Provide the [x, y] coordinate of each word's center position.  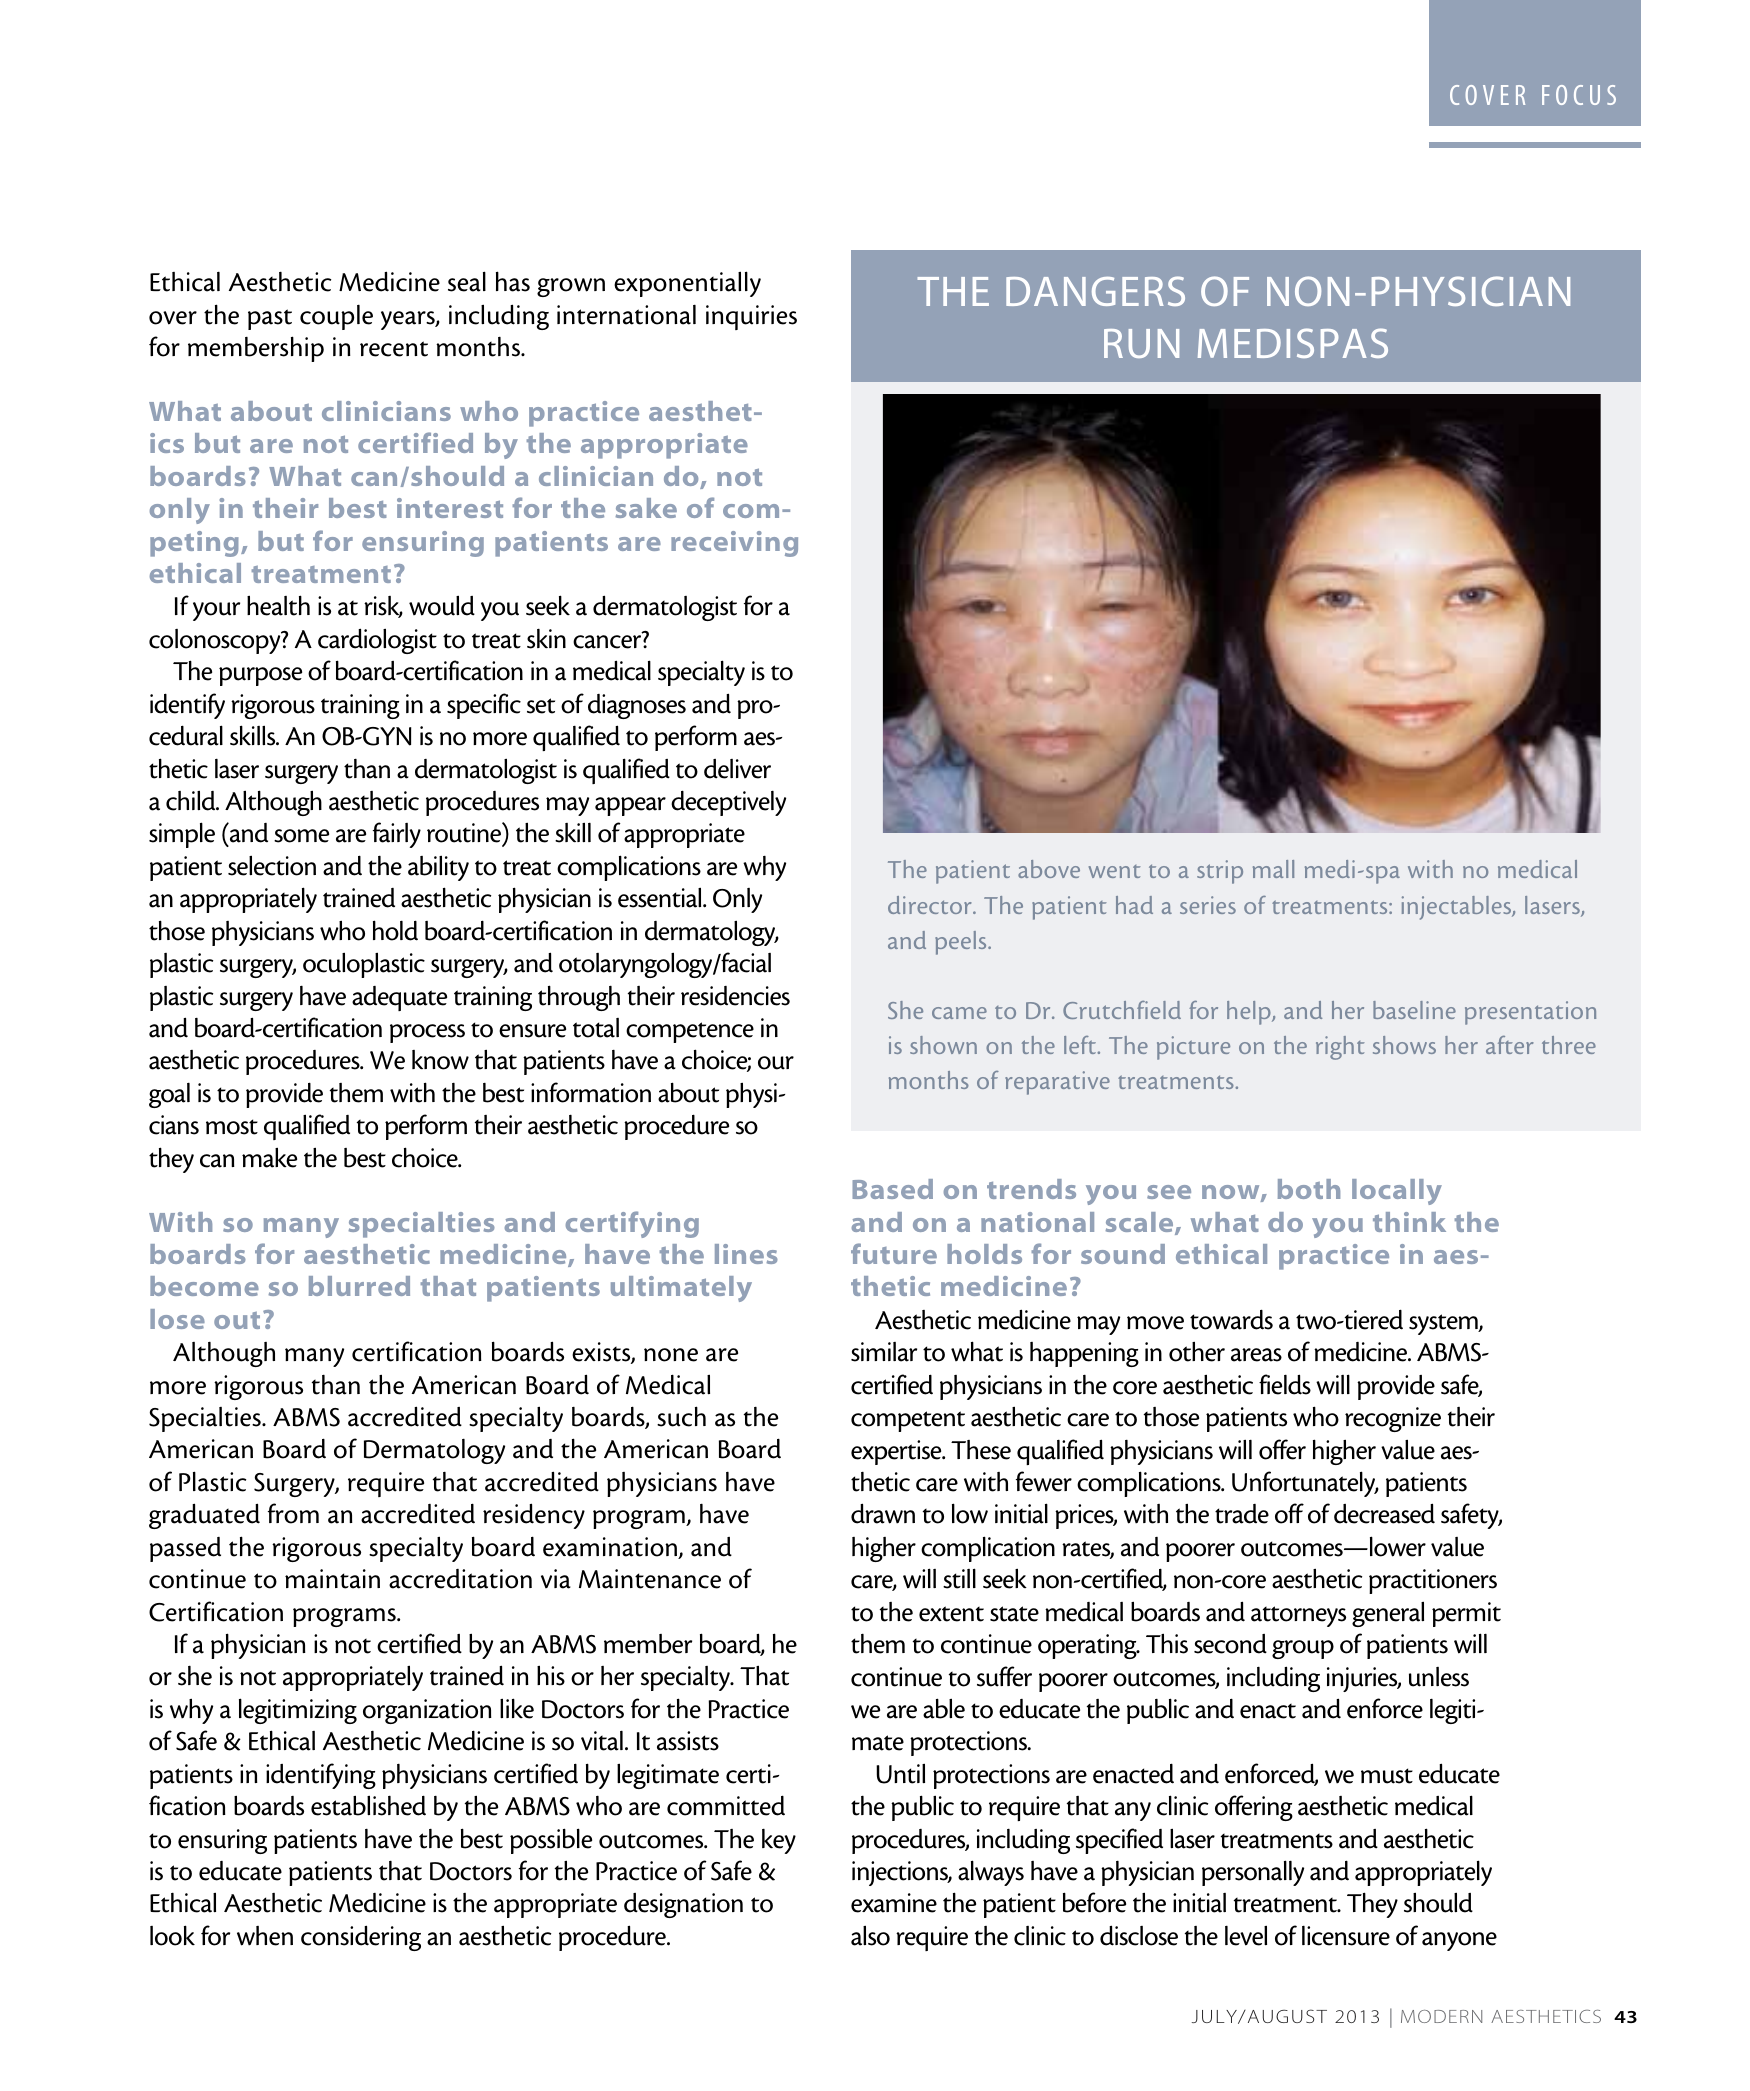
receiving [734, 544]
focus [1579, 95]
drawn [883, 1513]
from [293, 1513]
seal [467, 281]
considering [361, 1938]
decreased [1384, 1513]
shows [1404, 1045]
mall [1273, 869]
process [427, 1033]
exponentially [687, 284]
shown [943, 1045]
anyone [1459, 1941]
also [870, 1936]
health [278, 605]
